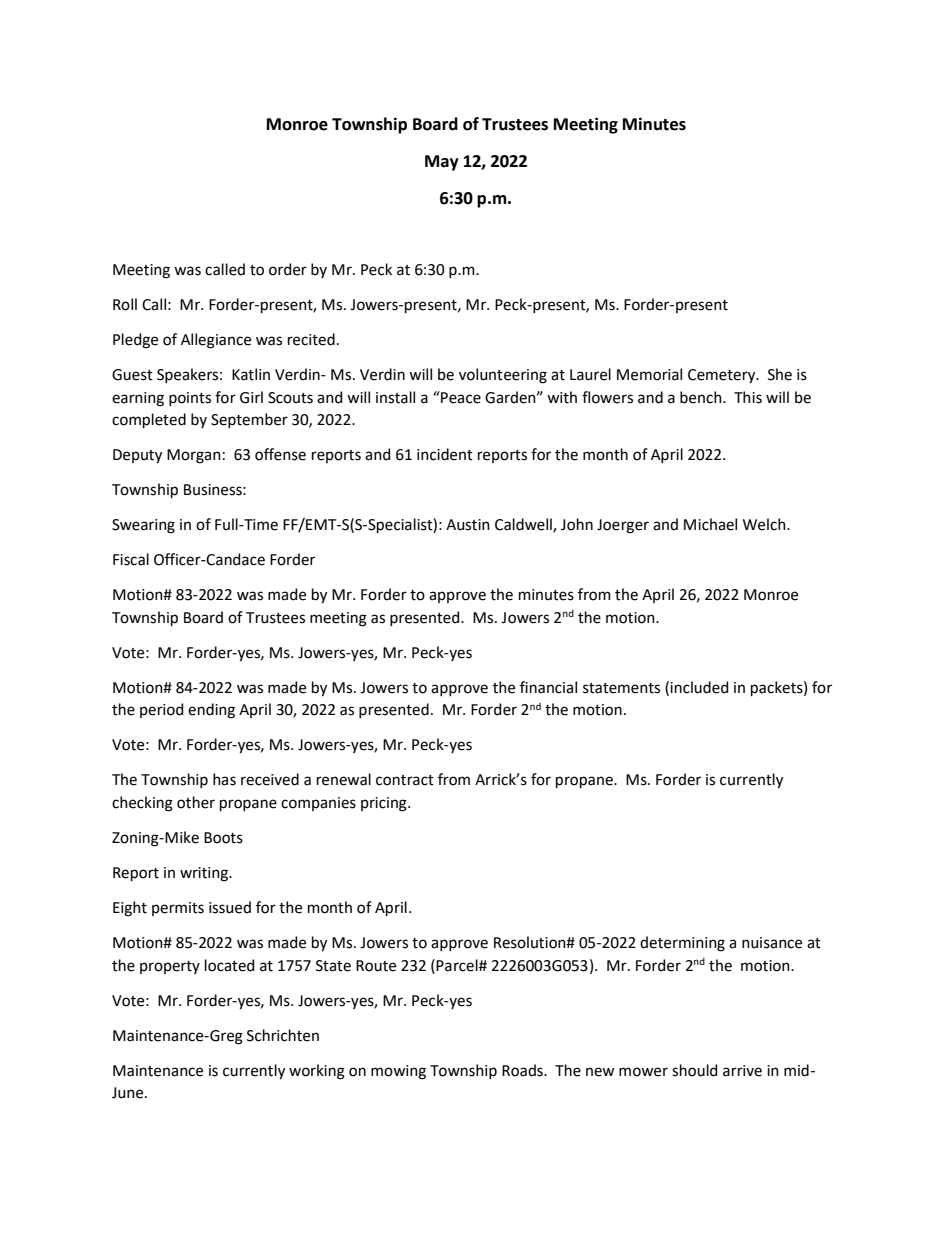  I want to click on should, so click(694, 1070).
